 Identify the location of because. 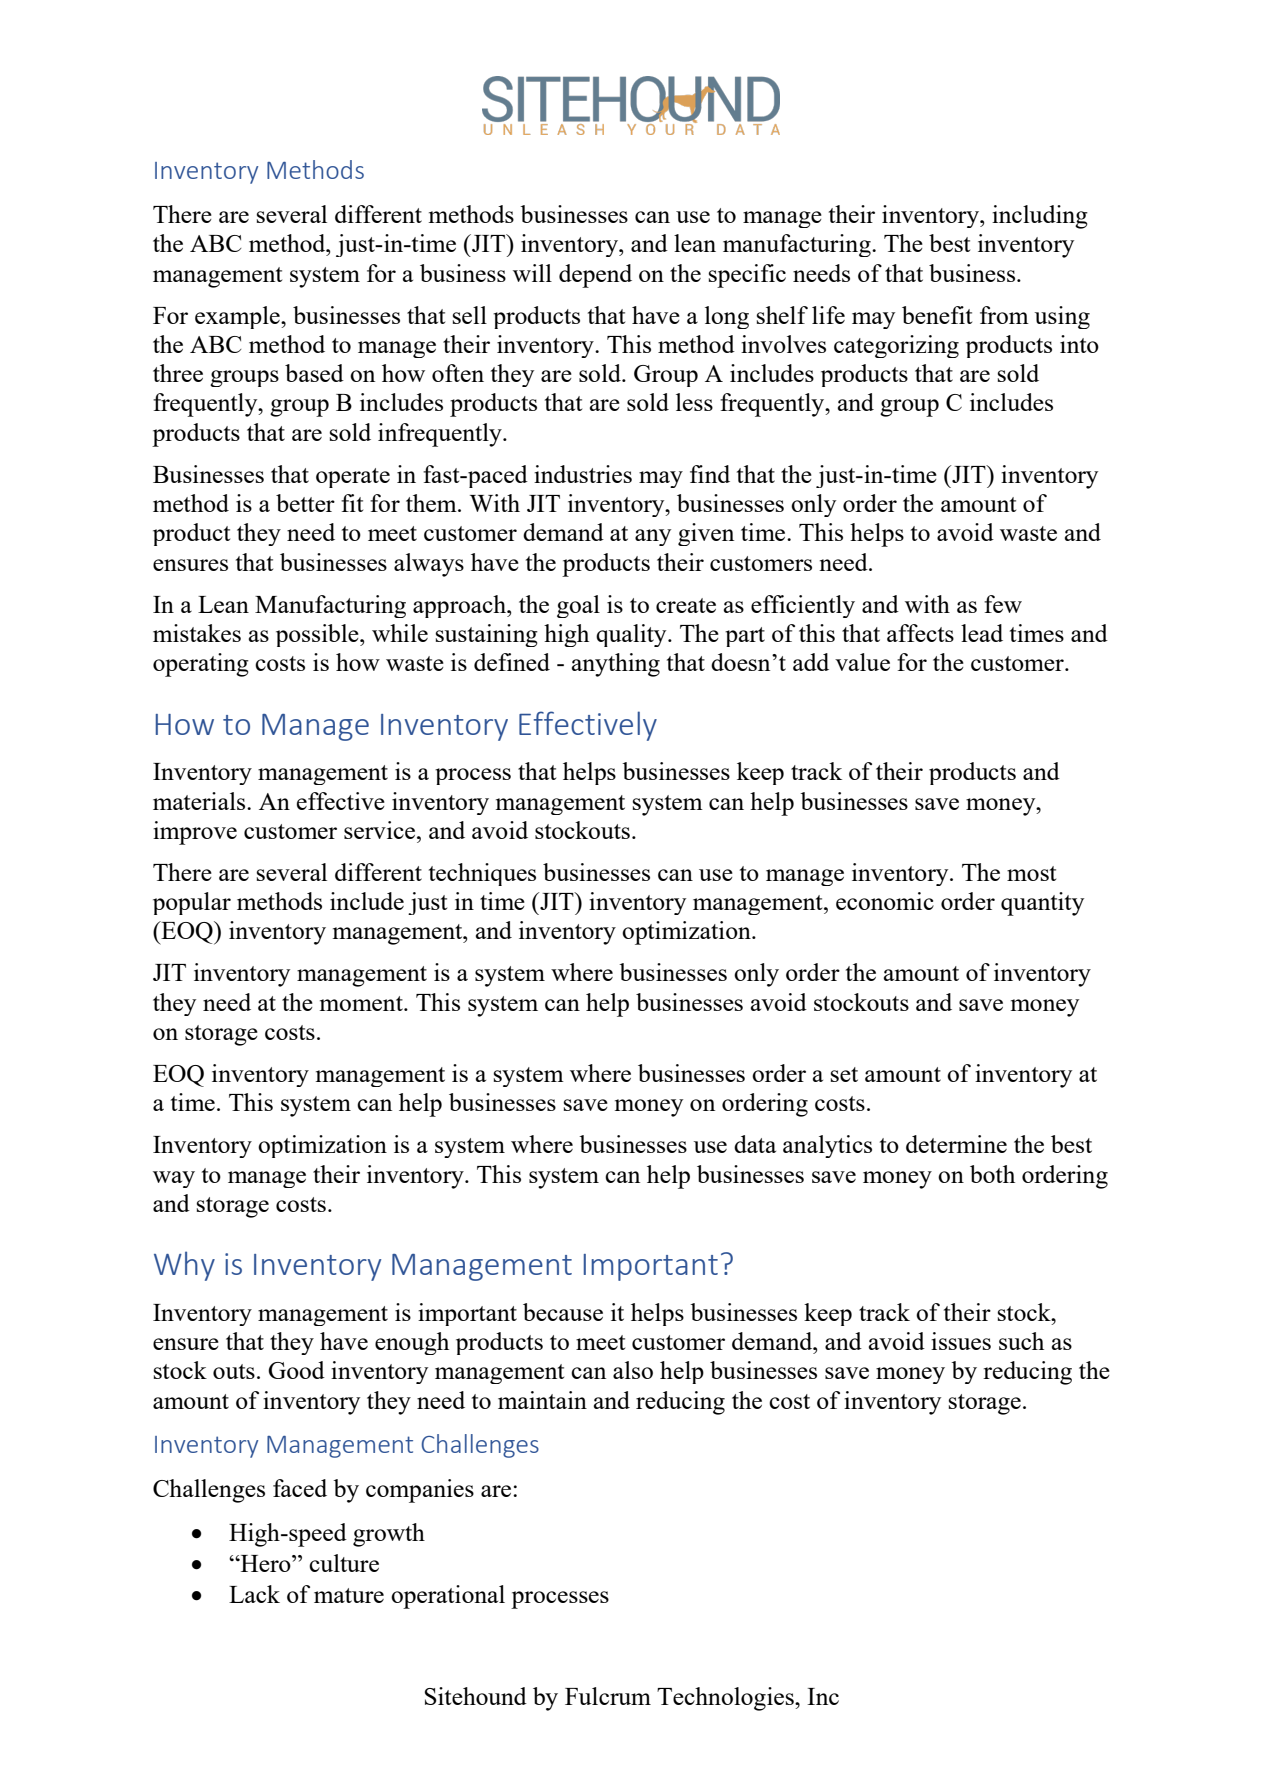
(563, 1312).
